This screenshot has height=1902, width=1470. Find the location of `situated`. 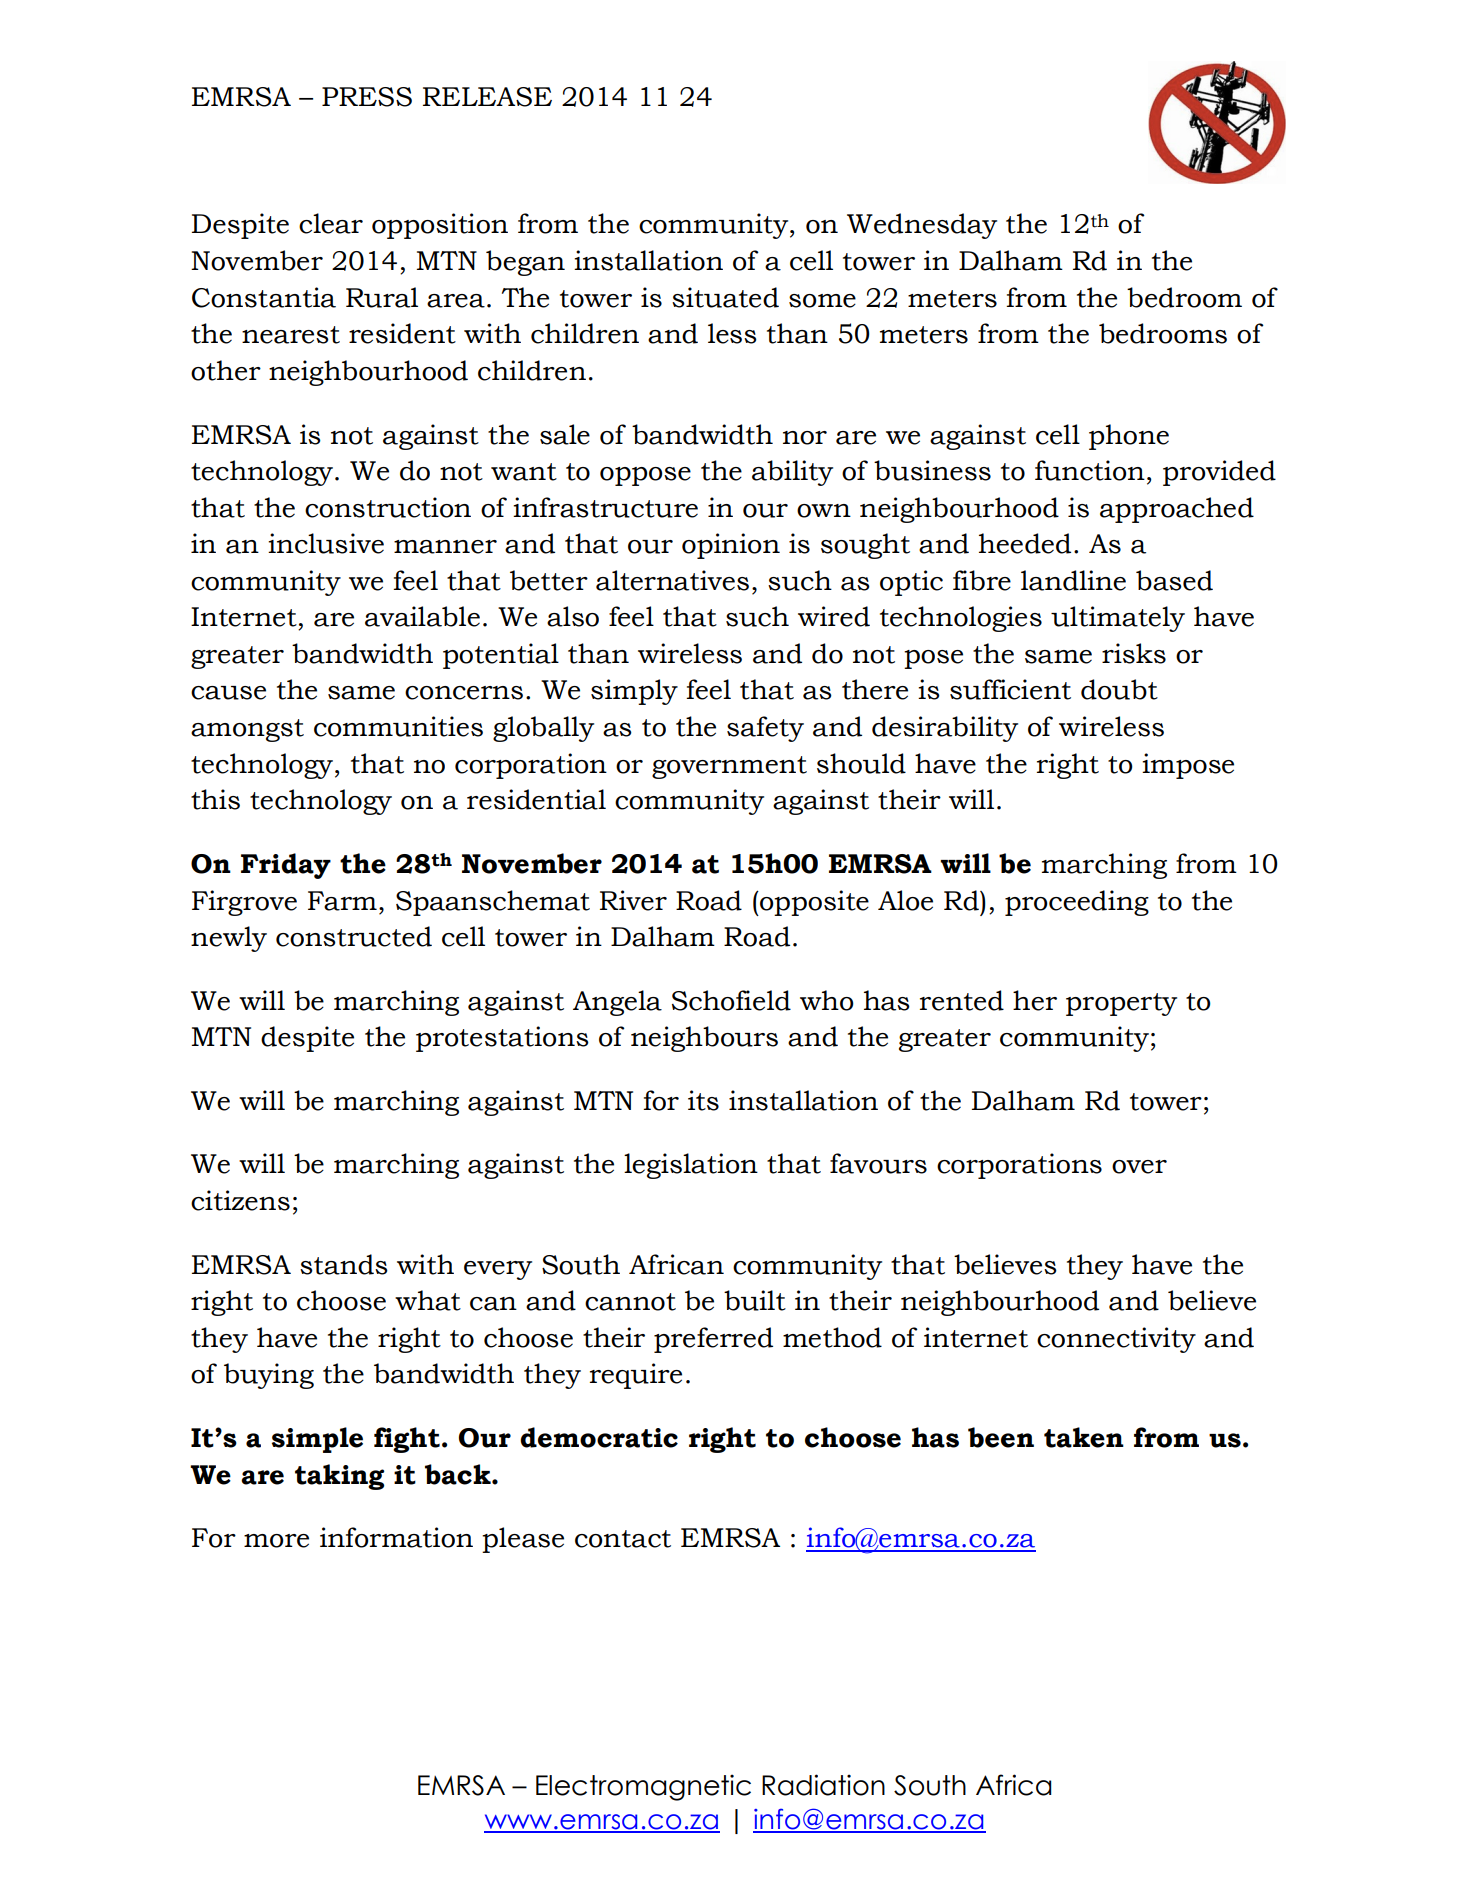

situated is located at coordinates (725, 297).
